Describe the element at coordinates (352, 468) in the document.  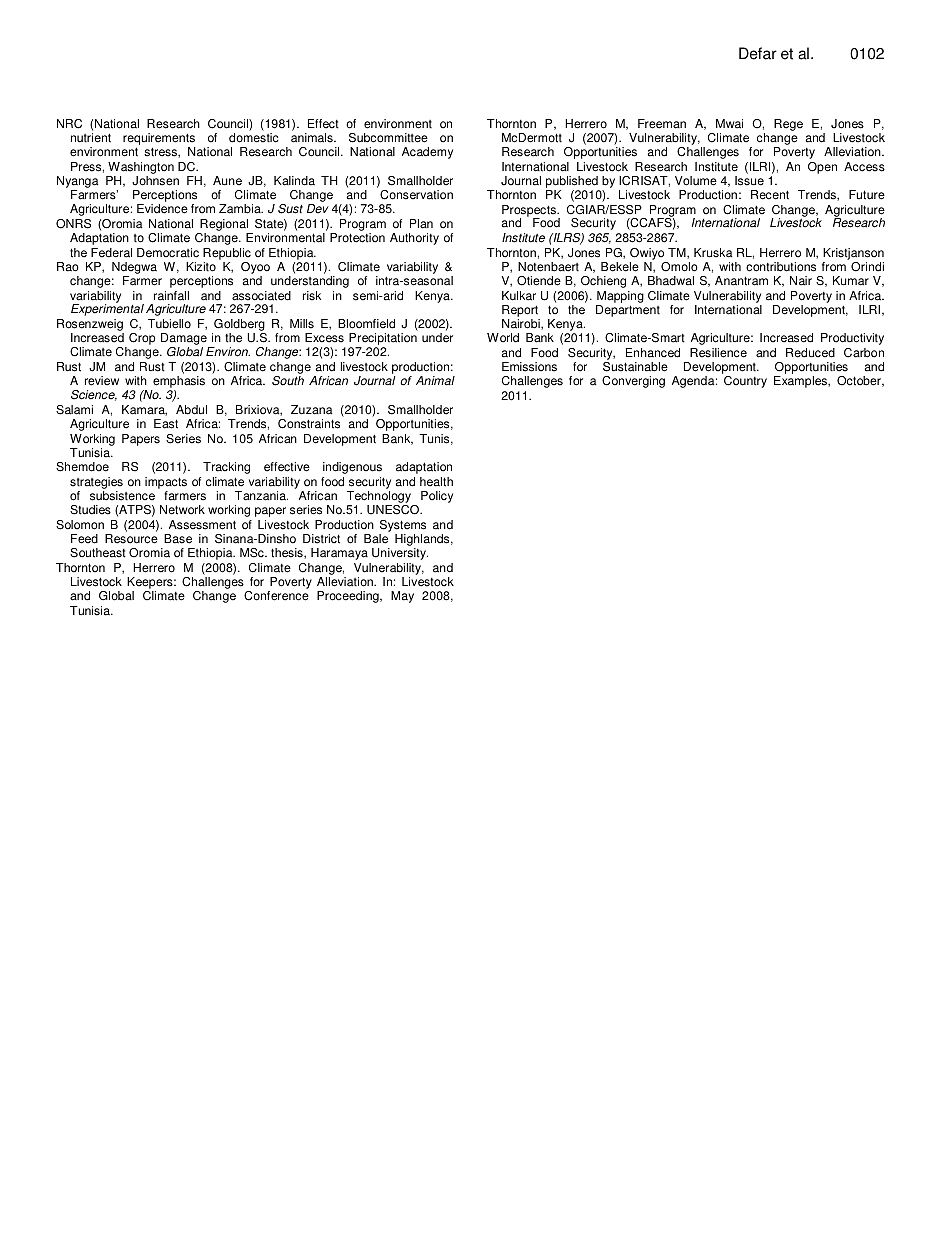
I see `indigenous` at that location.
